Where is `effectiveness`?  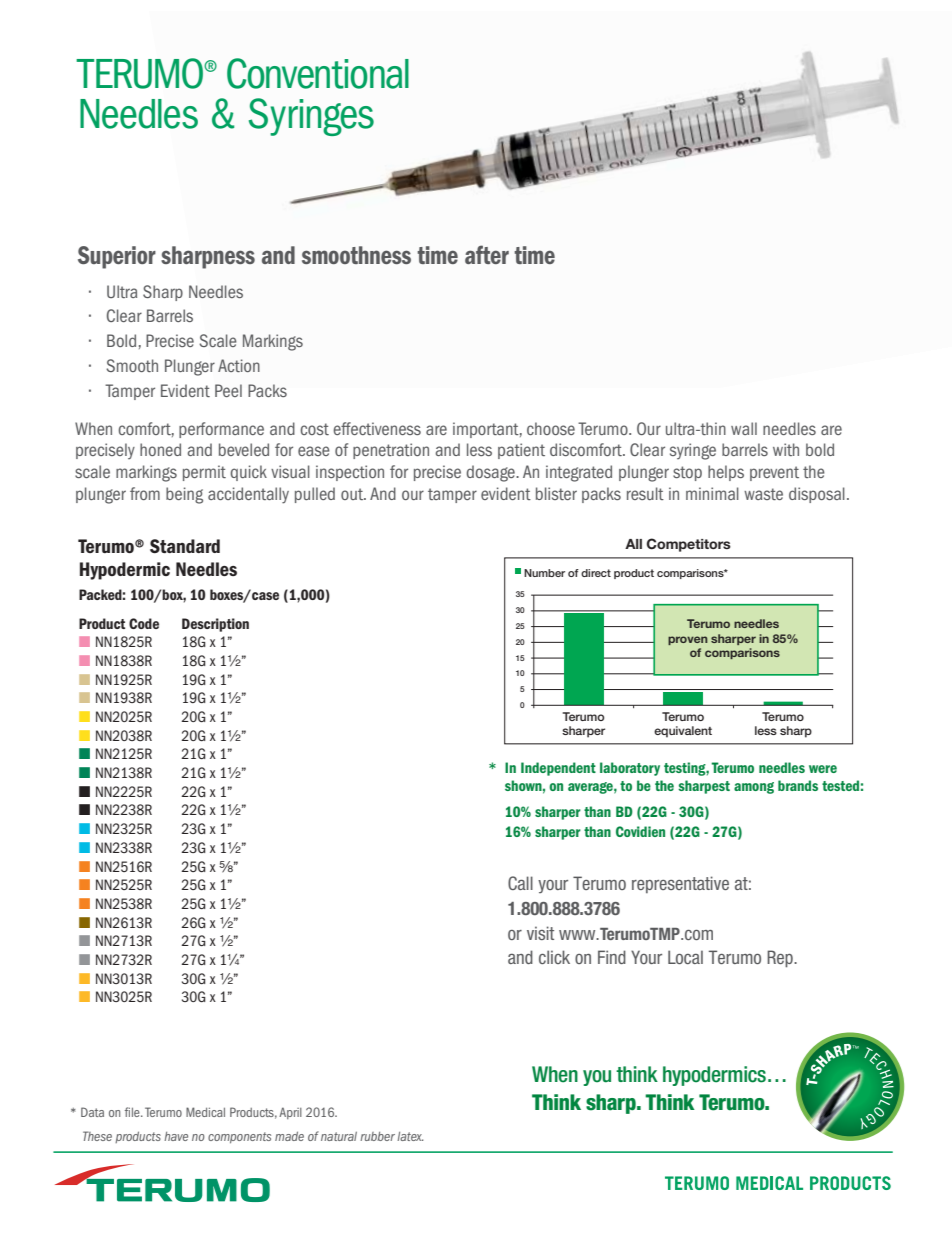
effectiveness is located at coordinates (377, 428).
